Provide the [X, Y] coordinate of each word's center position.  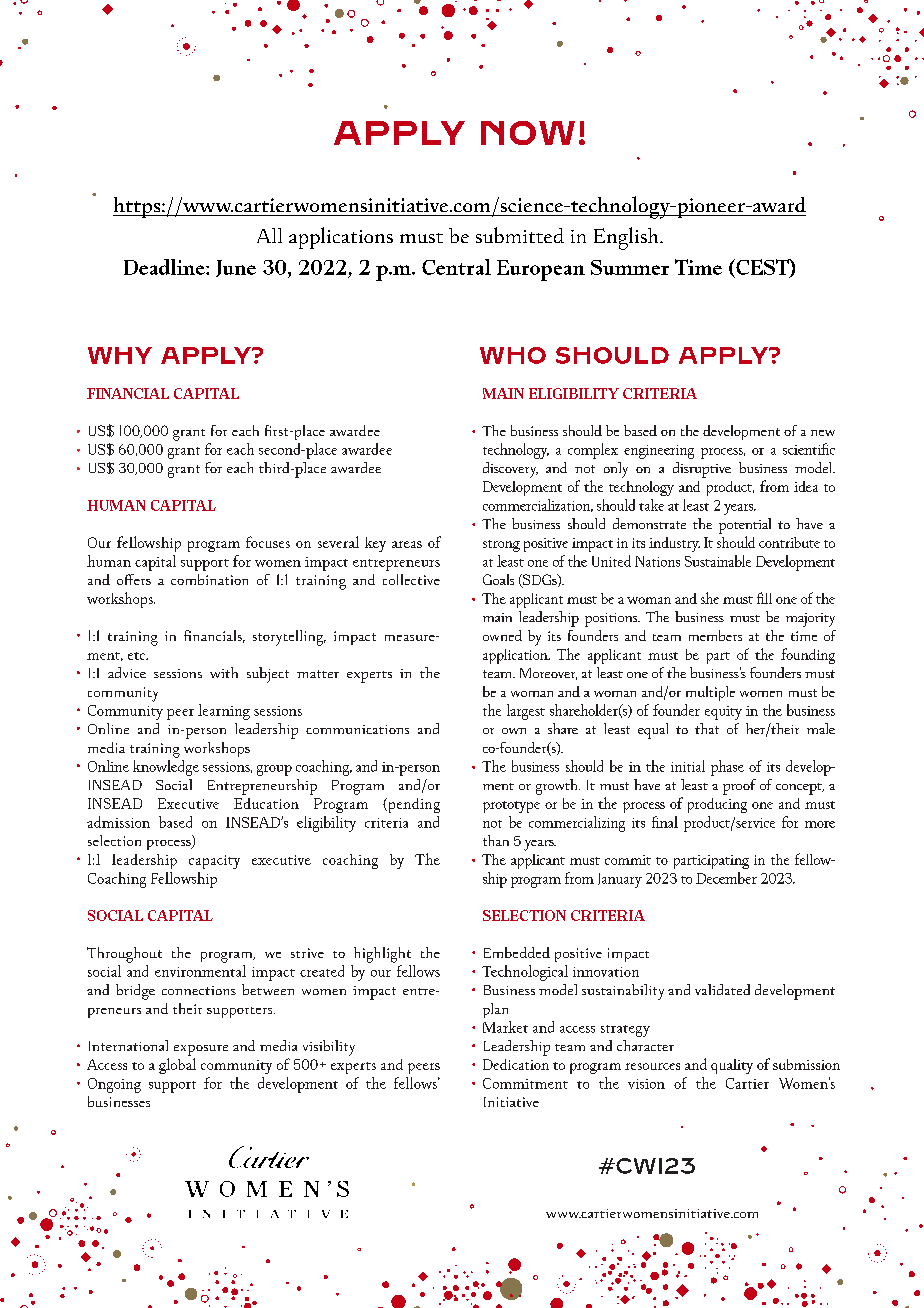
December [726, 878]
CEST [762, 268]
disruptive [702, 470]
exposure [201, 1050]
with [224, 672]
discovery [510, 470]
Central [456, 267]
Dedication [516, 1064]
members [715, 635]
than [496, 840]
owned [502, 635]
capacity [214, 862]
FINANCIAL [128, 393]
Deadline [165, 267]
